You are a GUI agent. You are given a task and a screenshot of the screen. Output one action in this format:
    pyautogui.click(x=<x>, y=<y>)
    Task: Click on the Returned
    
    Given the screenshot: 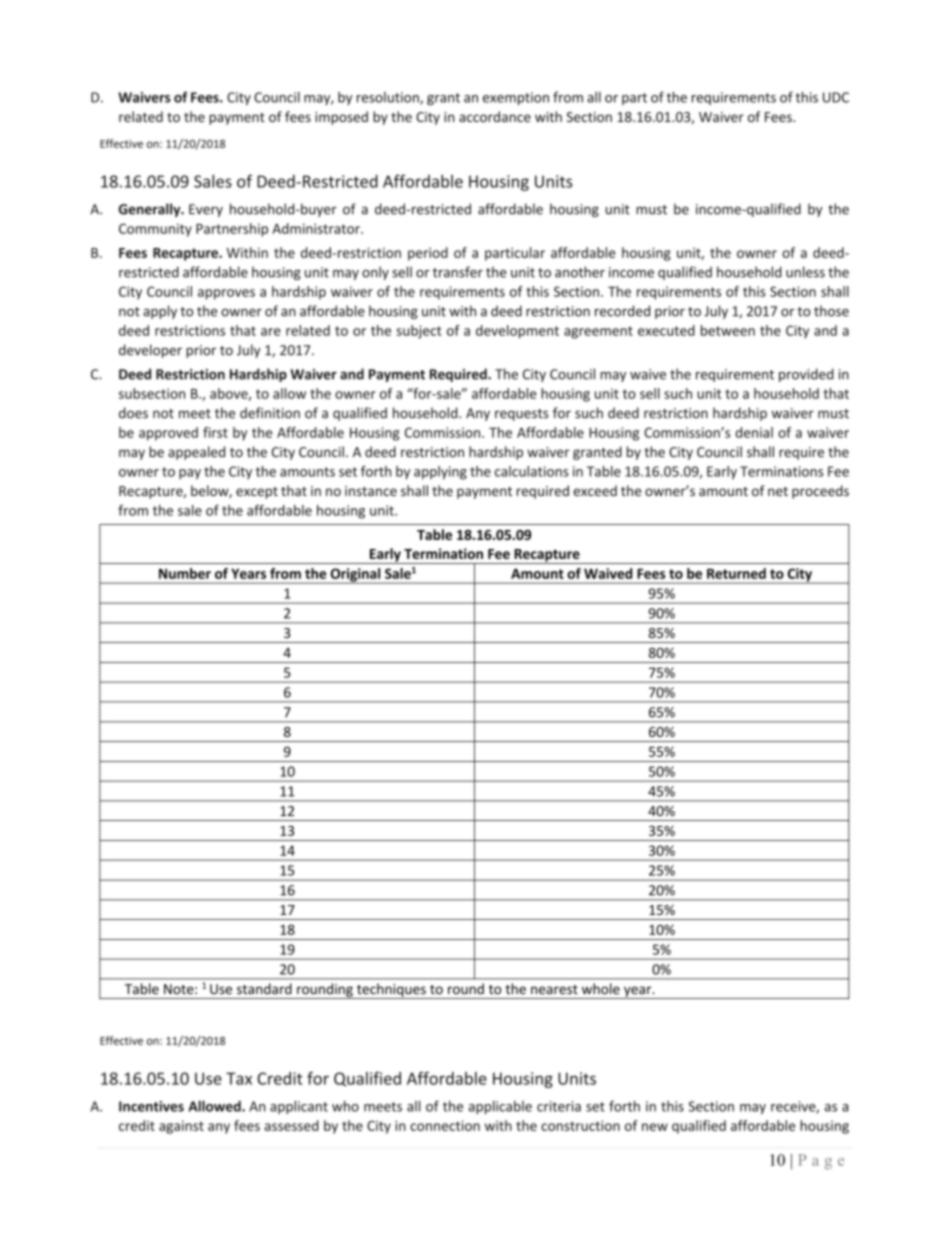 What is the action you would take?
    pyautogui.click(x=736, y=573)
